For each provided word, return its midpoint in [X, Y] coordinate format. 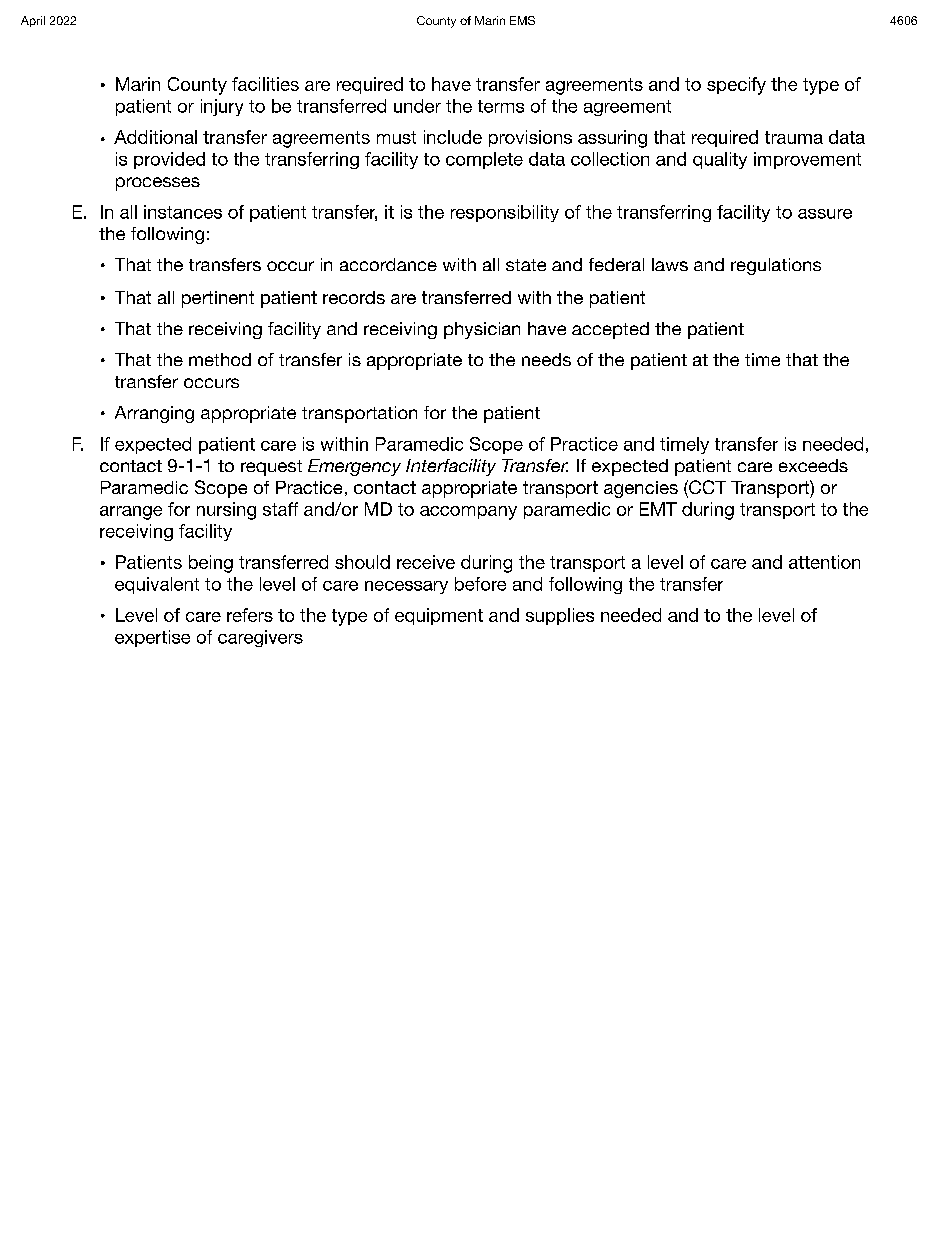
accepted [610, 330]
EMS [522, 20]
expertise [152, 638]
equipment [439, 616]
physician [482, 330]
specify [736, 86]
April [33, 21]
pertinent [218, 299]
